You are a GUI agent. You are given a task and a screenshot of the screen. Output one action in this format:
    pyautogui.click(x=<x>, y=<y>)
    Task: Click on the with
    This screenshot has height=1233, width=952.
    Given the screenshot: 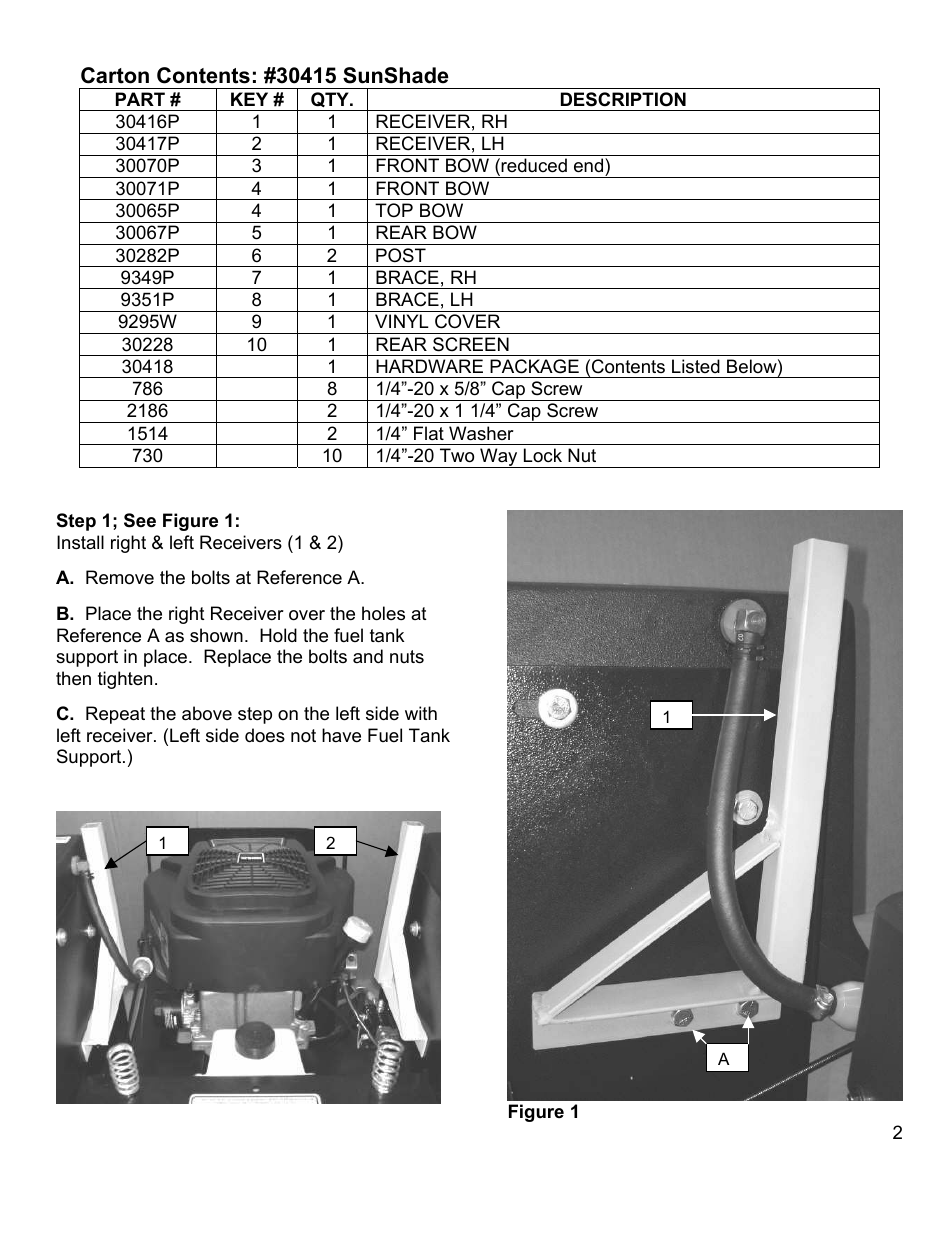 What is the action you would take?
    pyautogui.click(x=421, y=713)
